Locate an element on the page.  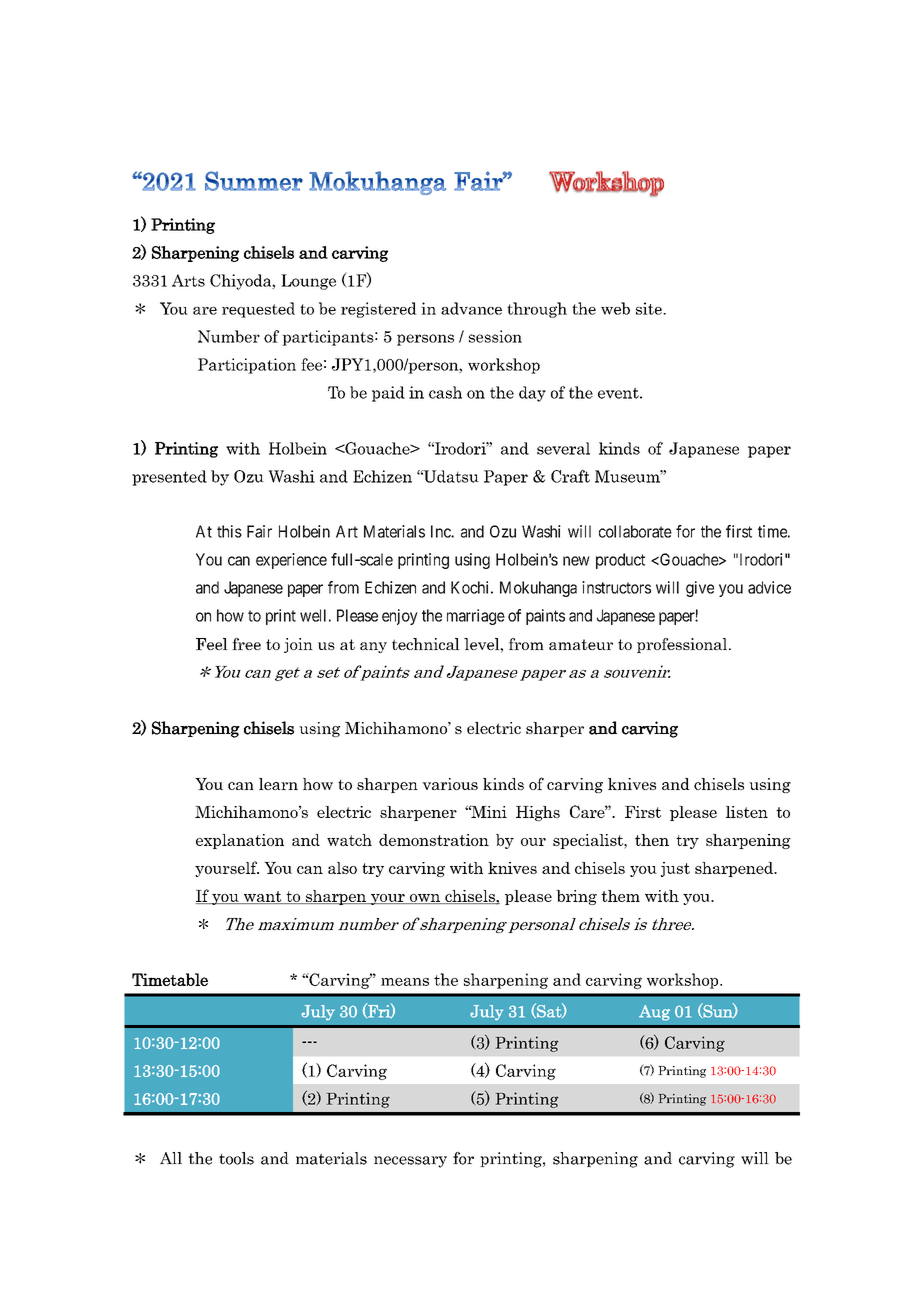
learn is located at coordinates (278, 784).
